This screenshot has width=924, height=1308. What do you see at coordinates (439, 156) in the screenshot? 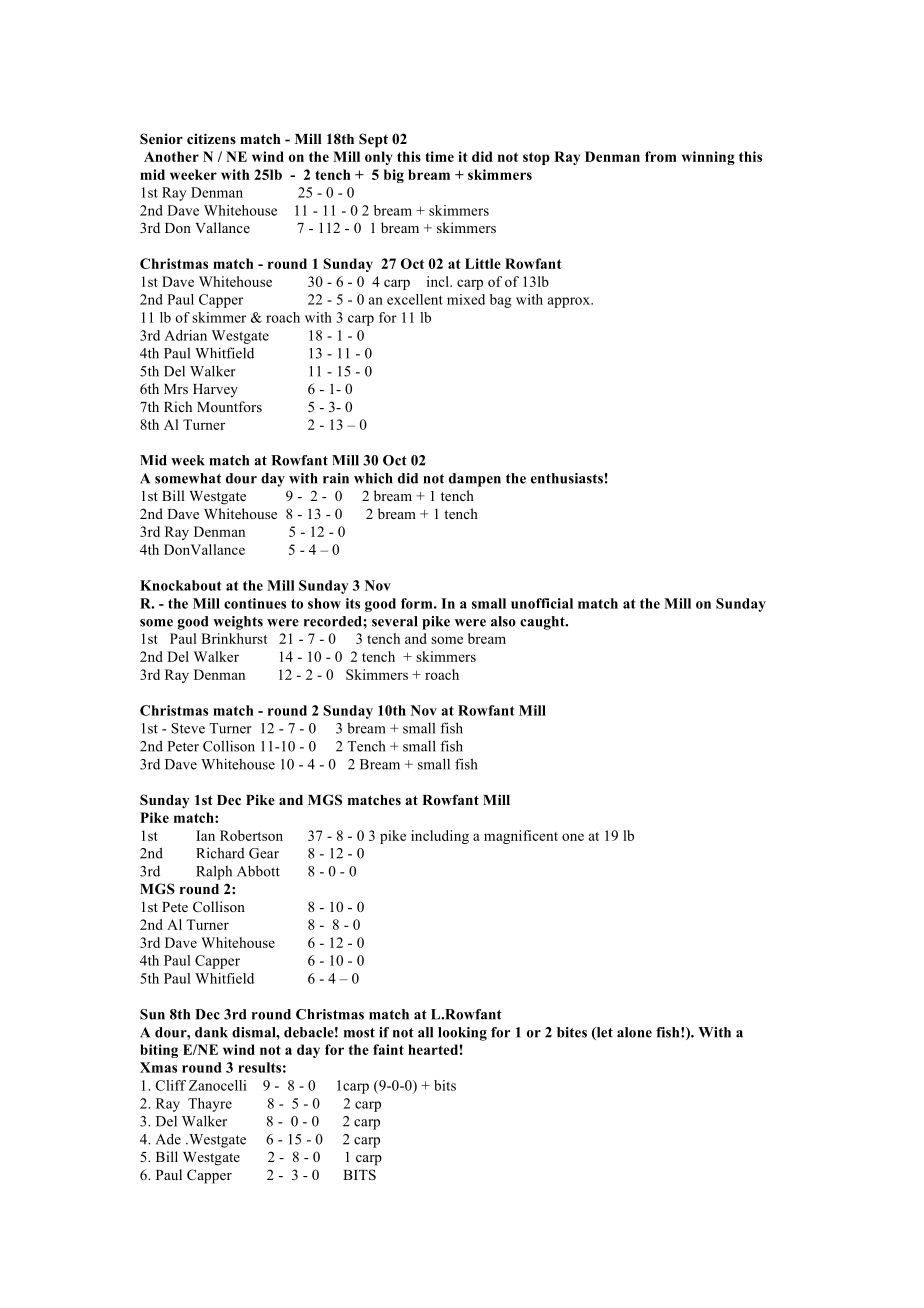
I see `time` at bounding box center [439, 156].
